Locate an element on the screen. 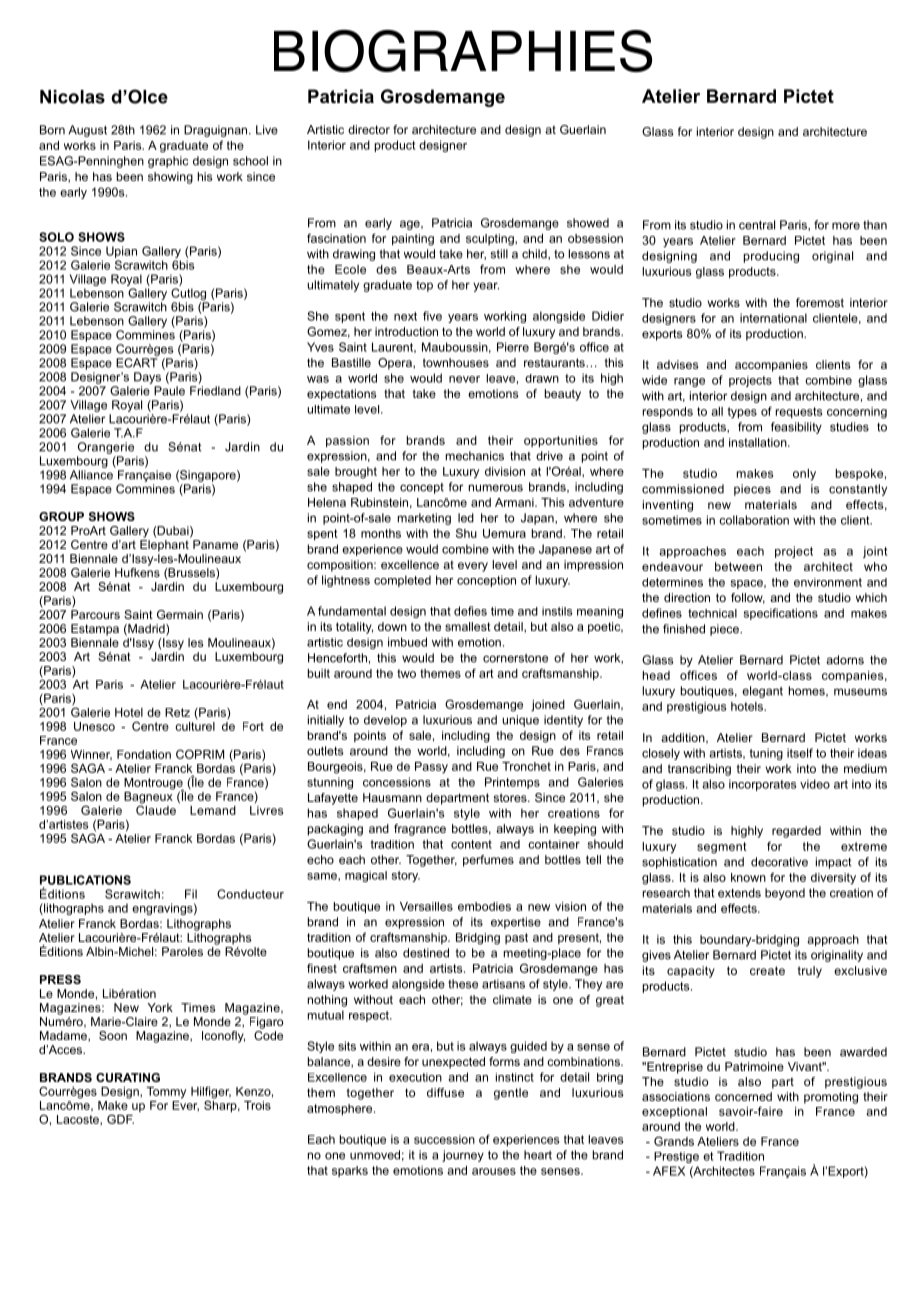  concerned is located at coordinates (743, 1096).
